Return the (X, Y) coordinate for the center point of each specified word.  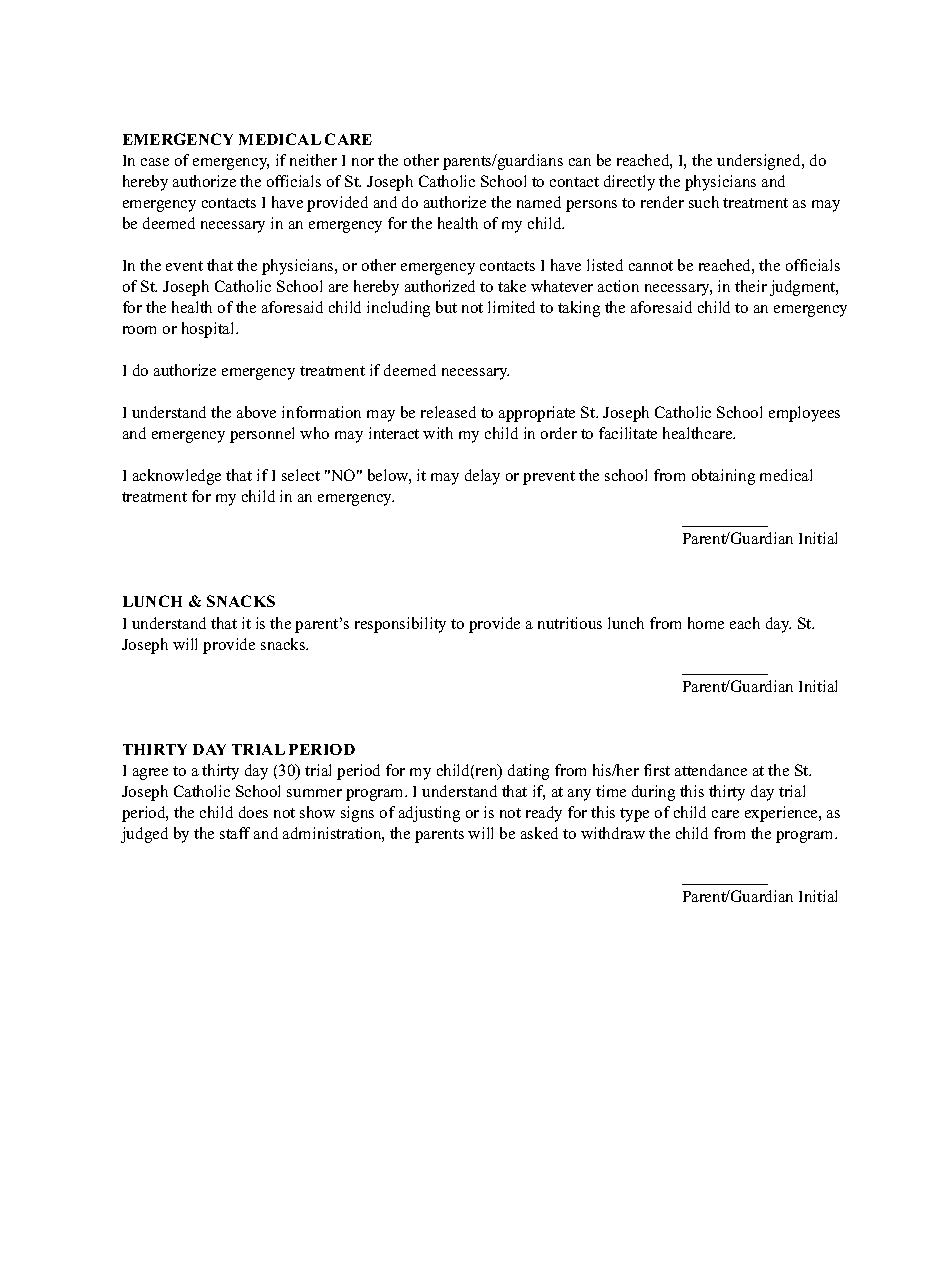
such (704, 202)
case (155, 162)
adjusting (429, 814)
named (539, 202)
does (253, 812)
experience (782, 814)
